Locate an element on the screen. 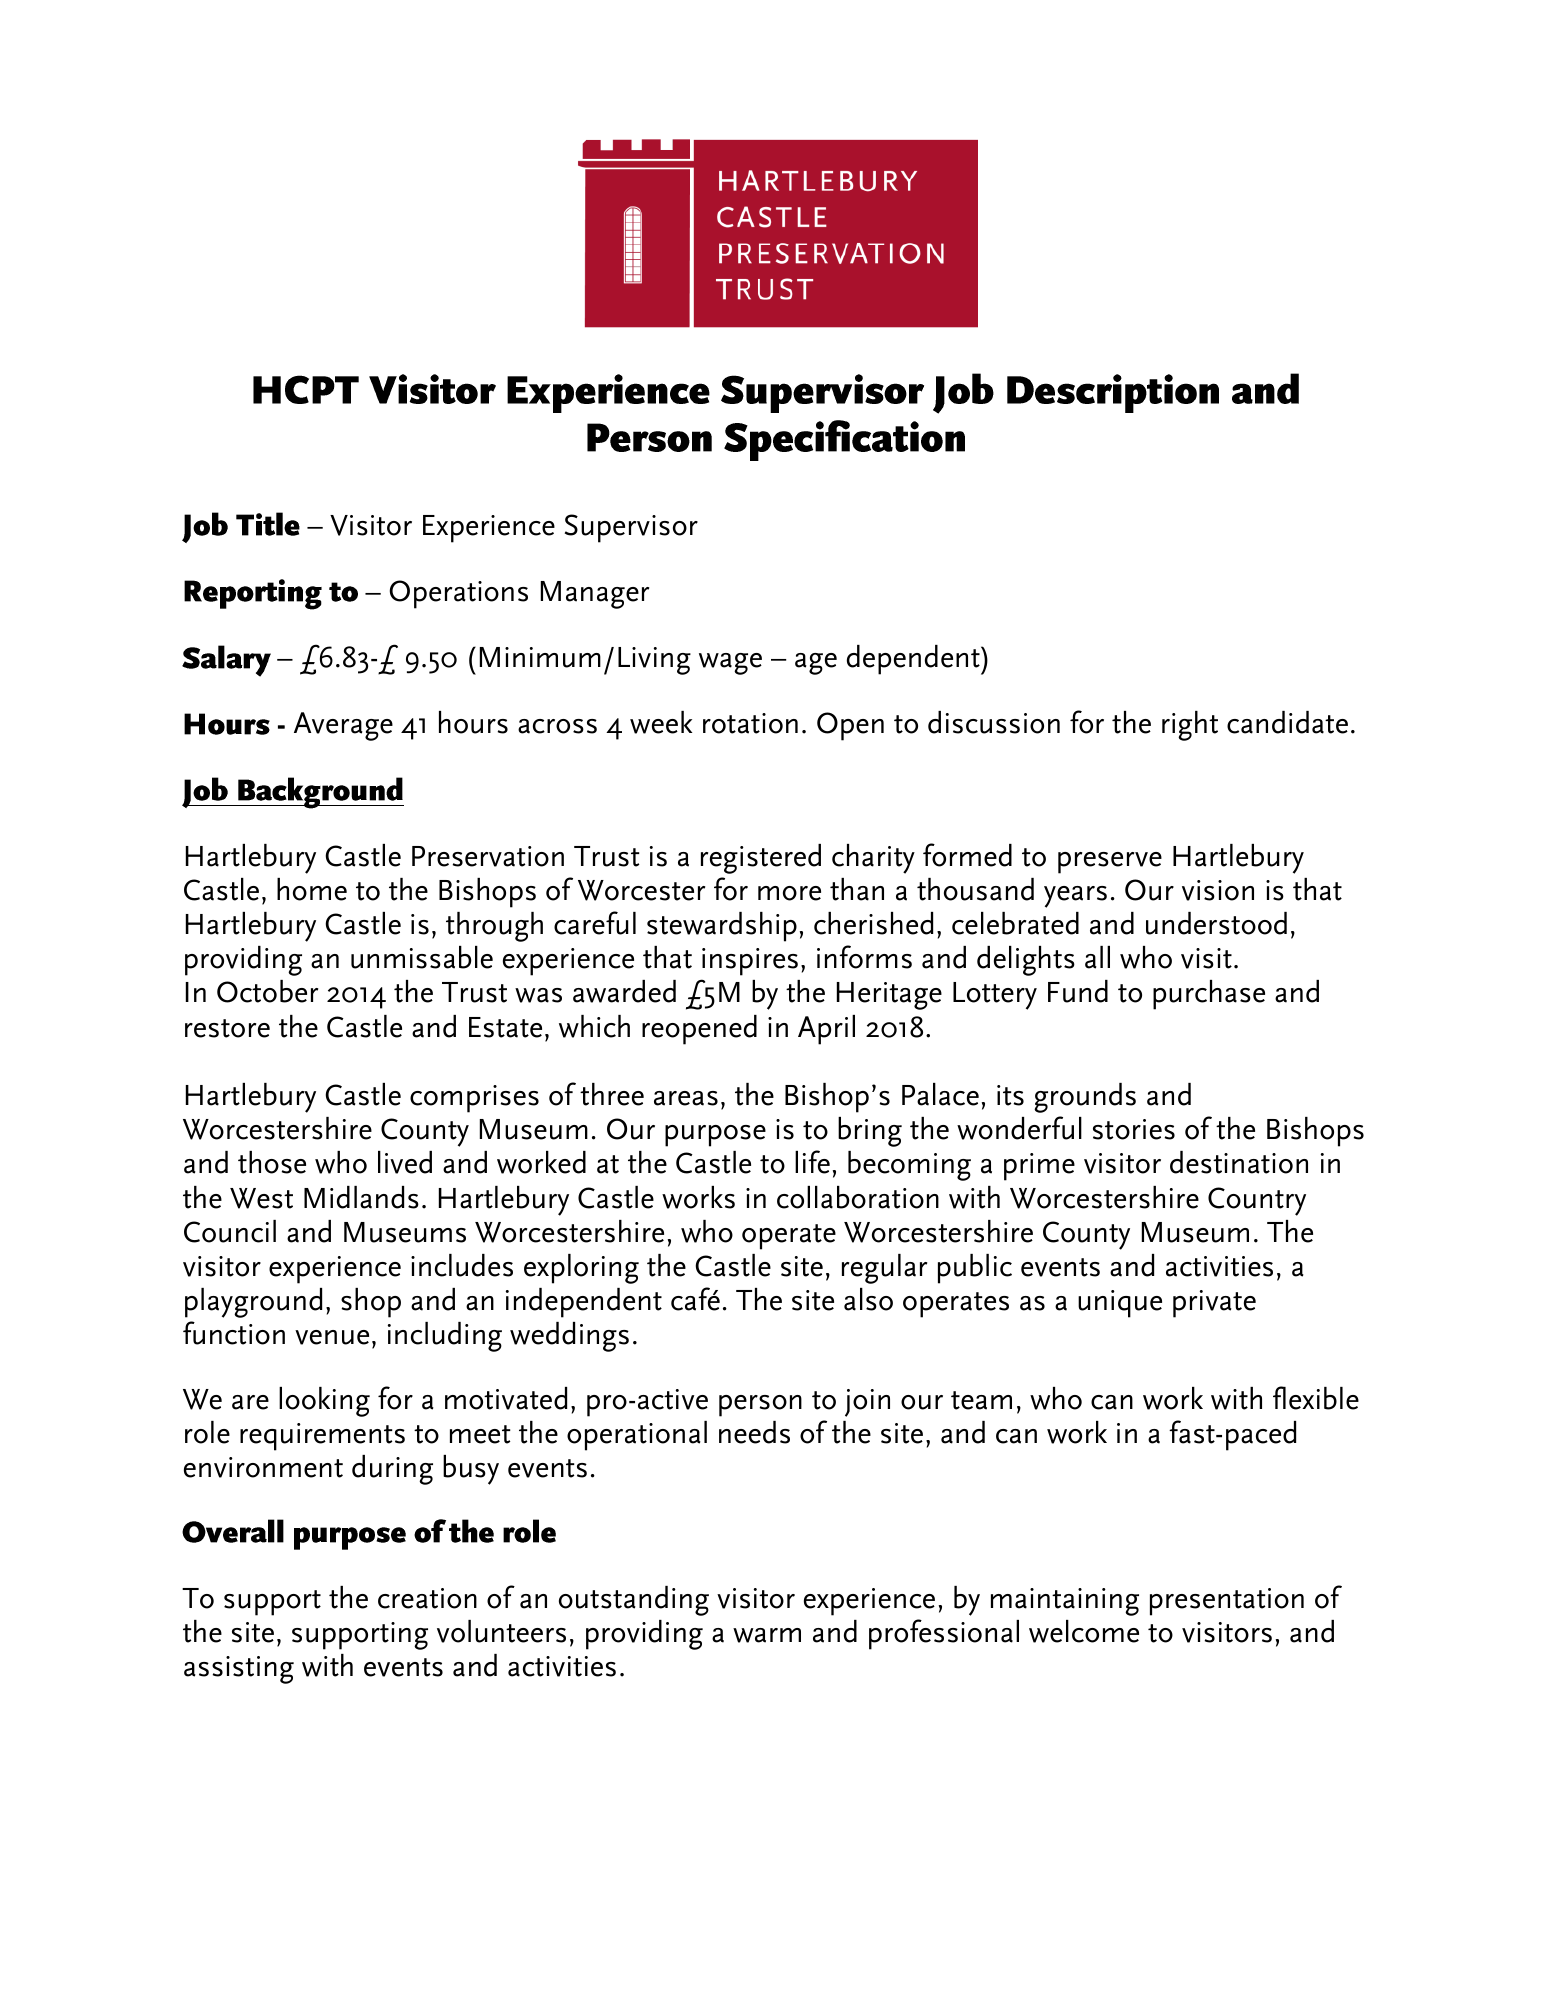  venue is located at coordinates (332, 1337).
